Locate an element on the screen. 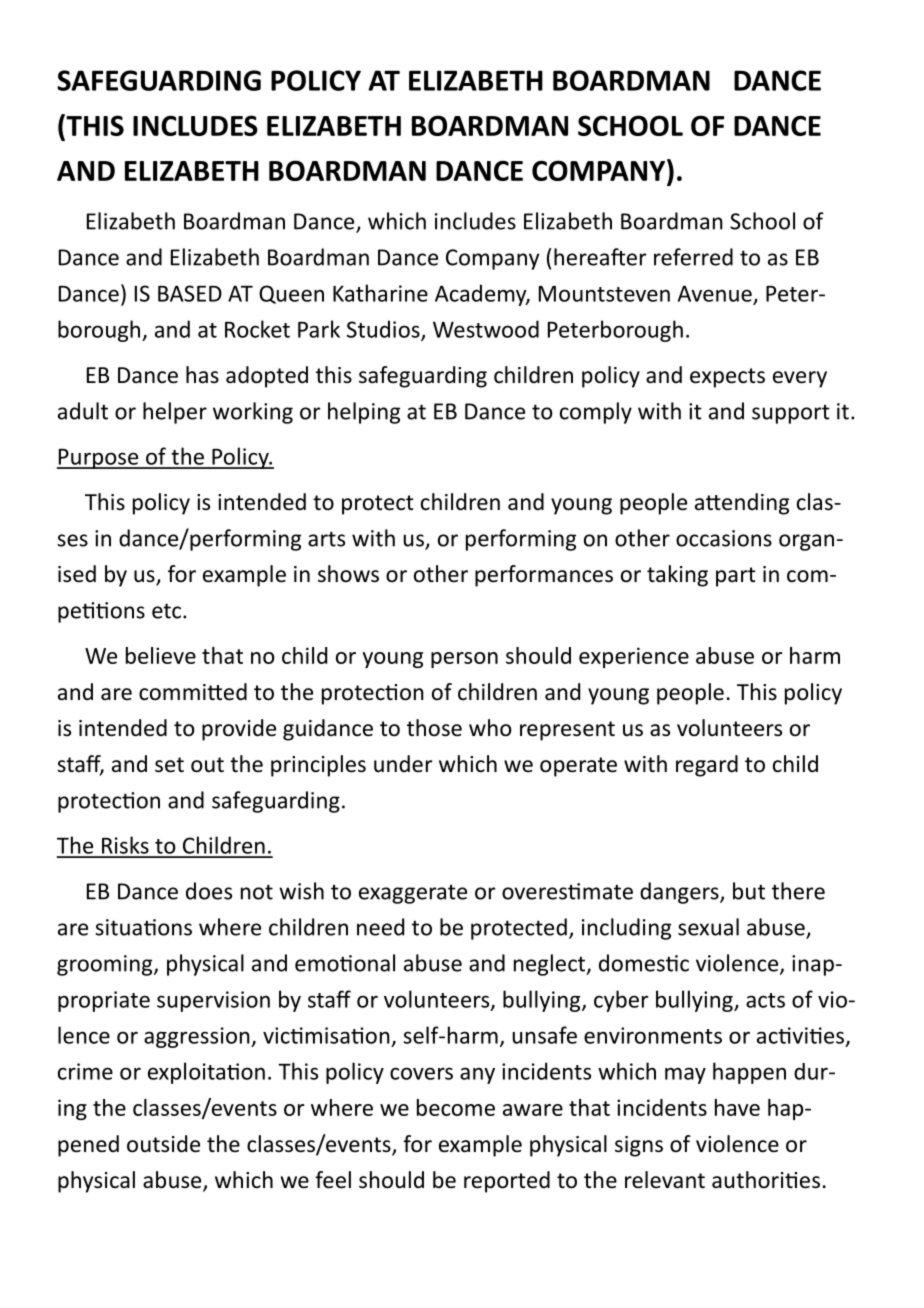 The height and width of the screenshot is (1308, 924). become is located at coordinates (456, 1107).
